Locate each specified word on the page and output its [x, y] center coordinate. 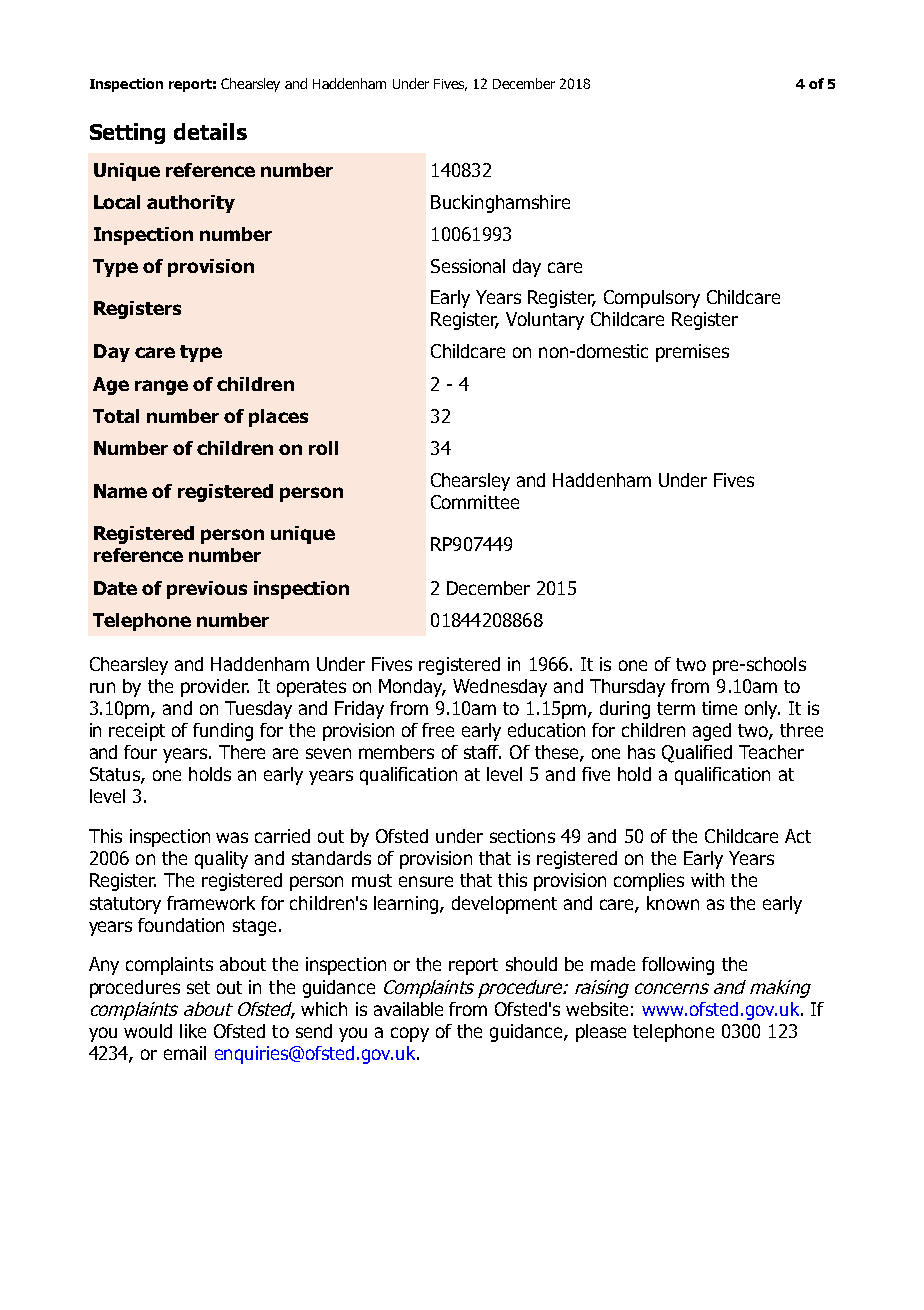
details [210, 131]
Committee [475, 502]
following [678, 966]
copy [410, 1034]
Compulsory [652, 299]
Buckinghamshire [500, 204]
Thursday [627, 688]
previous [207, 590]
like [193, 1031]
